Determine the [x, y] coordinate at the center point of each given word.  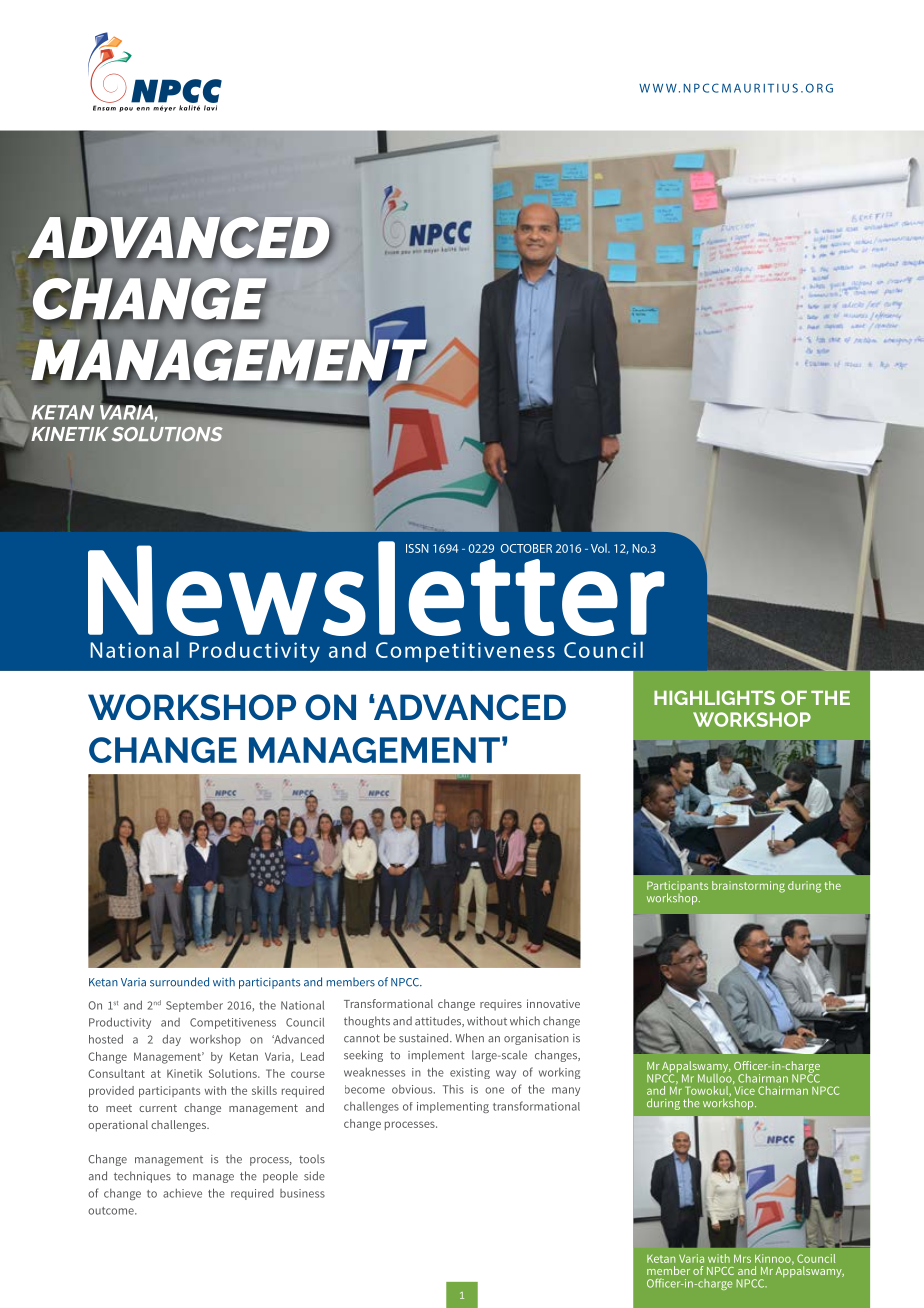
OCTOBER [526, 548]
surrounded [179, 982]
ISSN [417, 548]
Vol [600, 548]
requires [501, 1005]
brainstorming [748, 887]
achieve [182, 1193]
